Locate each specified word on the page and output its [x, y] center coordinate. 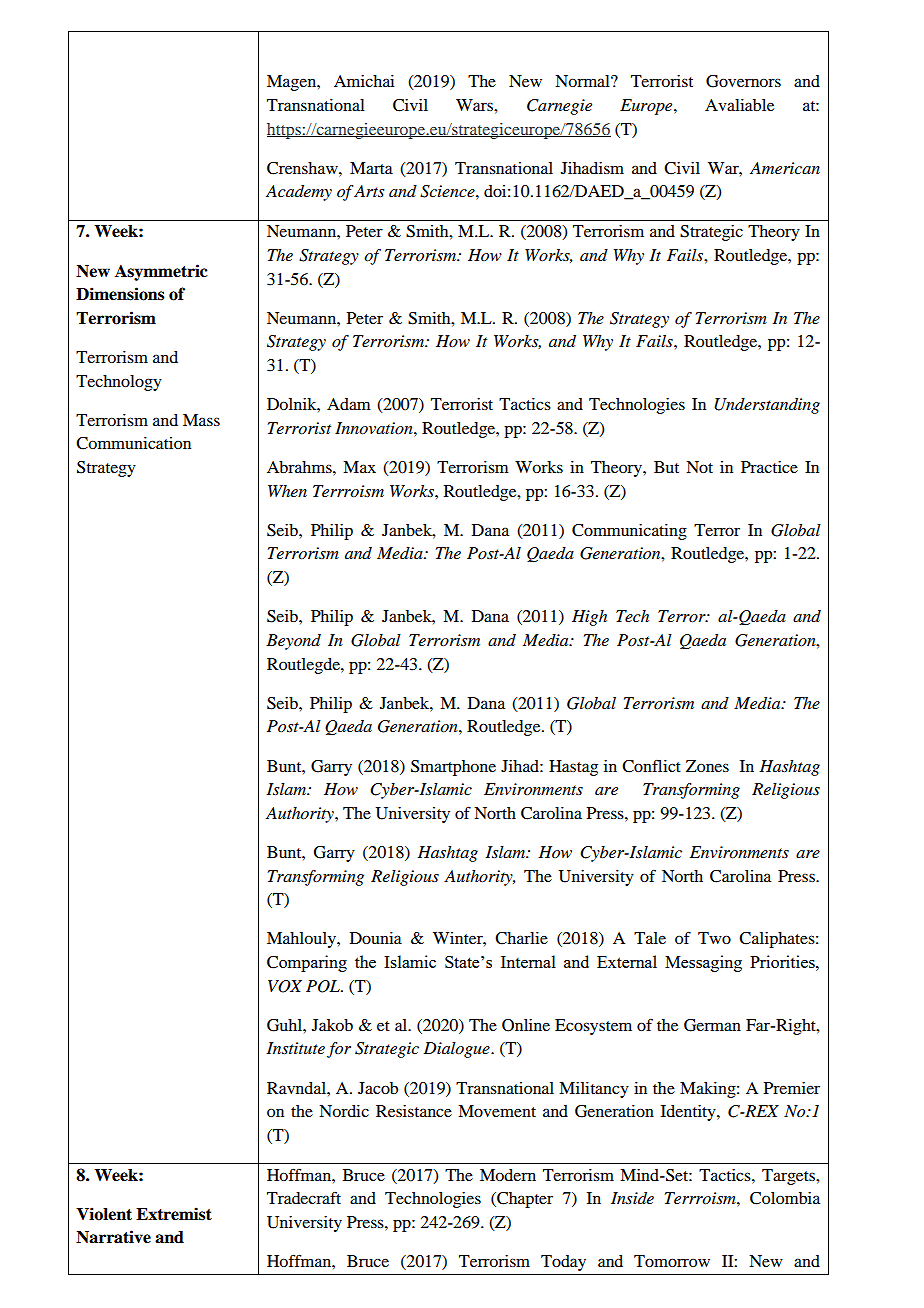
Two [714, 938]
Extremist [174, 1214]
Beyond [293, 642]
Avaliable [739, 105]
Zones [707, 766]
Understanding [767, 406]
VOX [285, 986]
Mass [201, 420]
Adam [349, 404]
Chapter [524, 1200]
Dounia [376, 938]
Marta [371, 168]
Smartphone [453, 768]
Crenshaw [303, 168]
